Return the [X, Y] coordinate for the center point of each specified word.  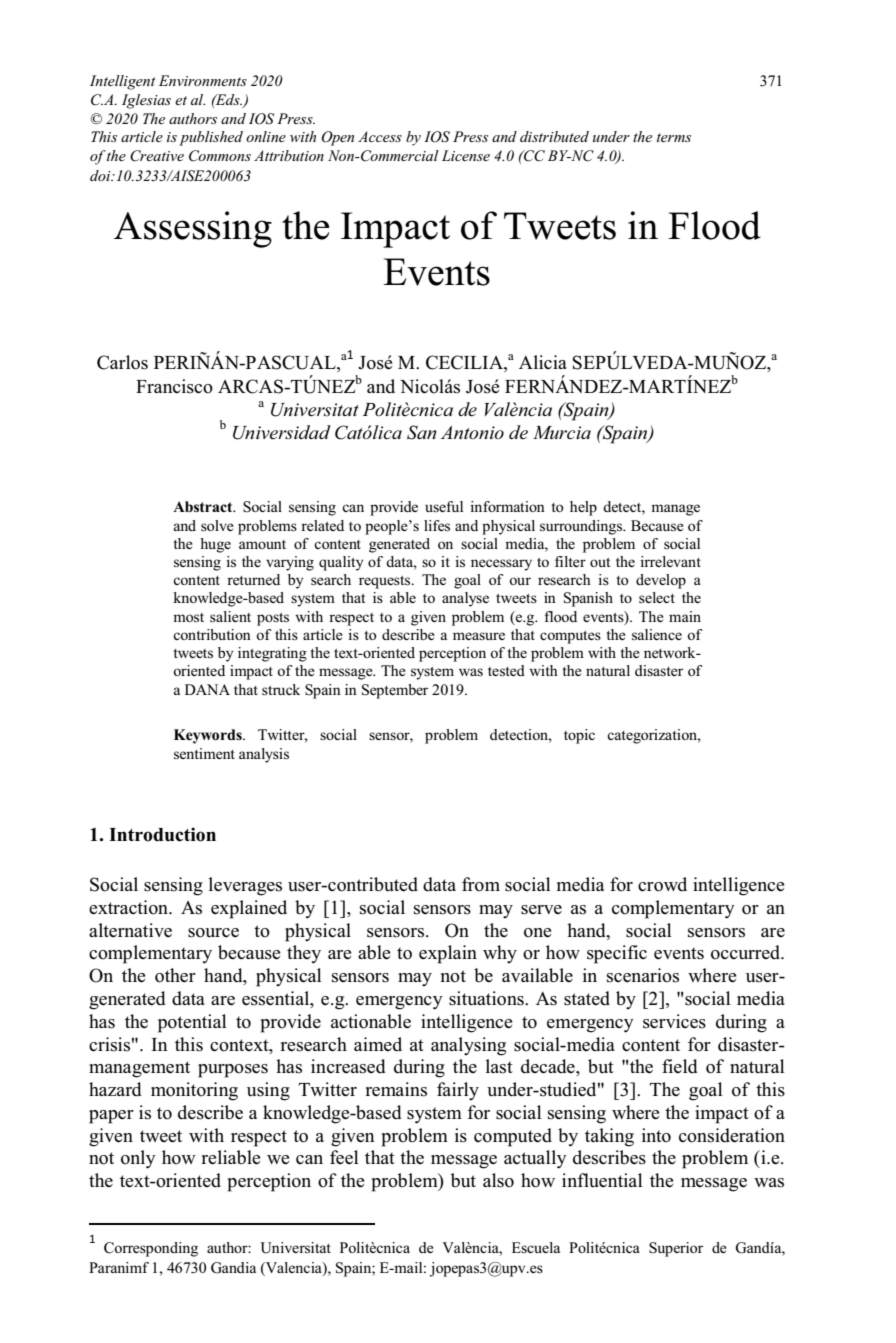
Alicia [543, 362]
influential [602, 1180]
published [211, 138]
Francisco [174, 386]
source [213, 933]
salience [657, 634]
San [422, 432]
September [395, 691]
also [498, 1180]
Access [380, 136]
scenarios [643, 975]
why [500, 954]
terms [674, 137]
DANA [207, 689]
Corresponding [151, 1249]
